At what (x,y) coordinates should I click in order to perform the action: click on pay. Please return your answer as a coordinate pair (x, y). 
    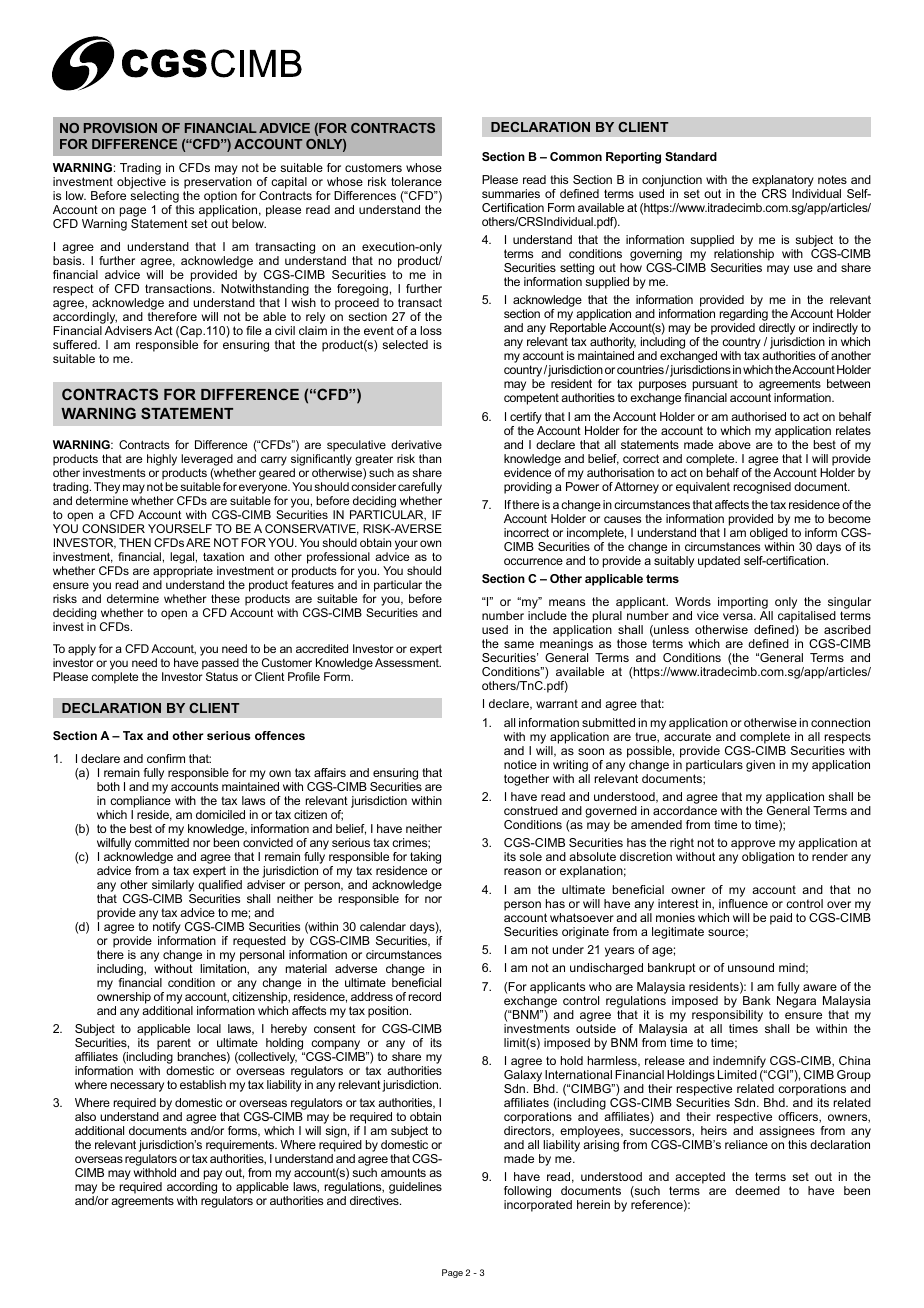
    Looking at the image, I should click on (212, 1176).
